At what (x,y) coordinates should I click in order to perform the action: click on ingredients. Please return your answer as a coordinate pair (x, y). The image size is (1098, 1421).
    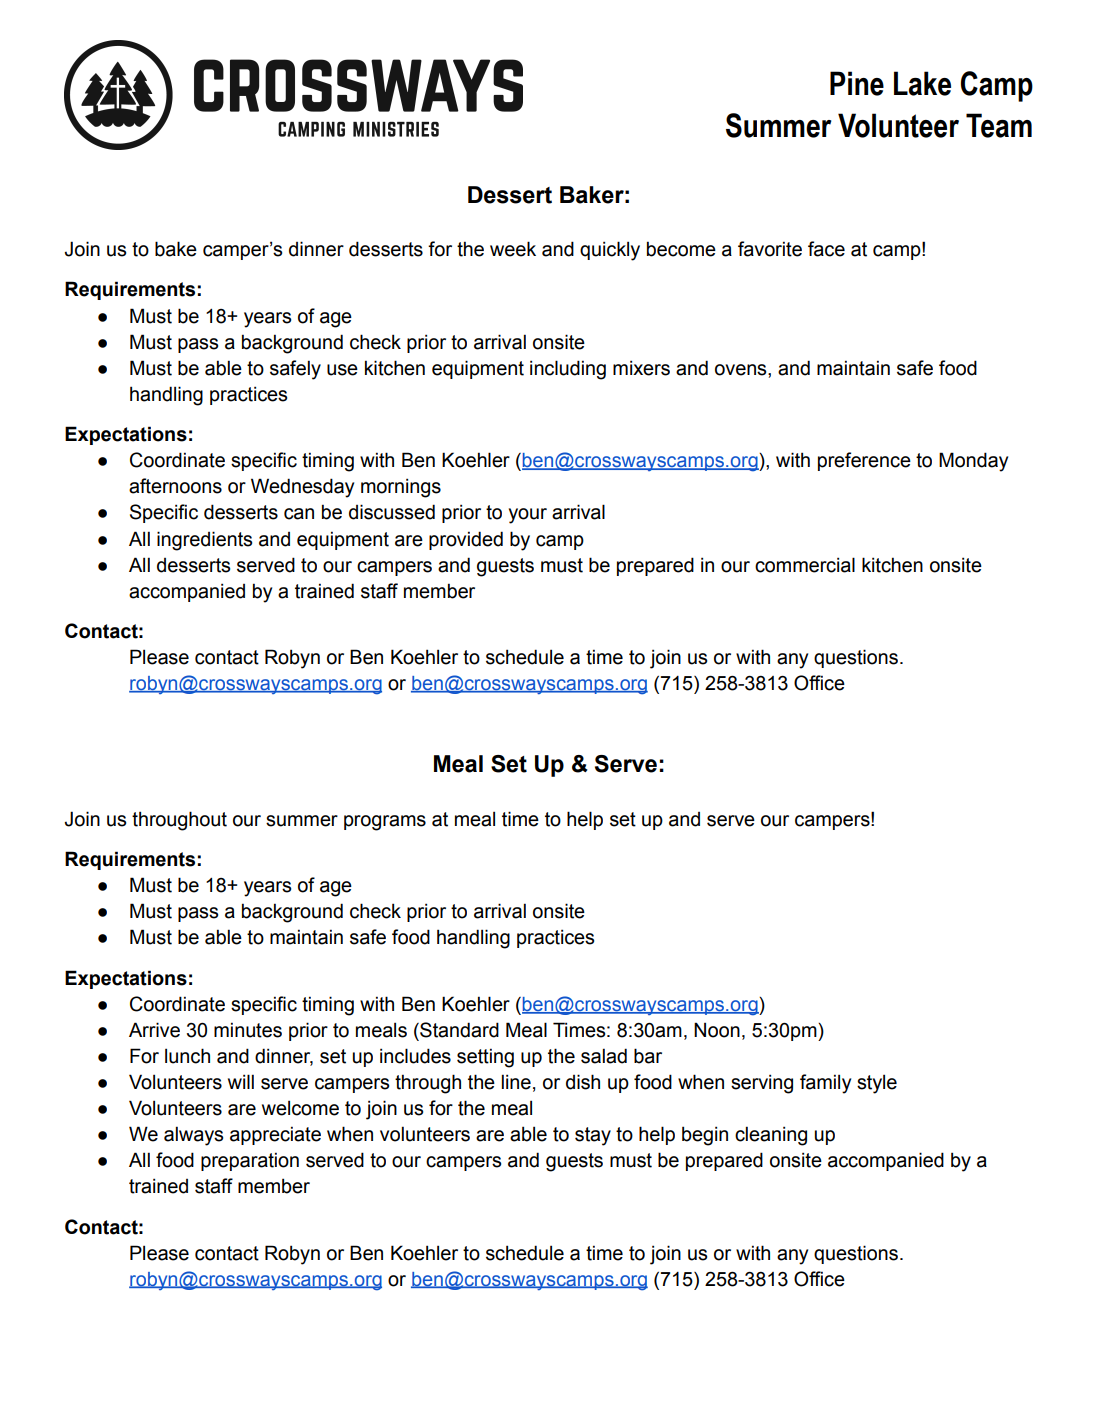
    Looking at the image, I should click on (204, 541).
